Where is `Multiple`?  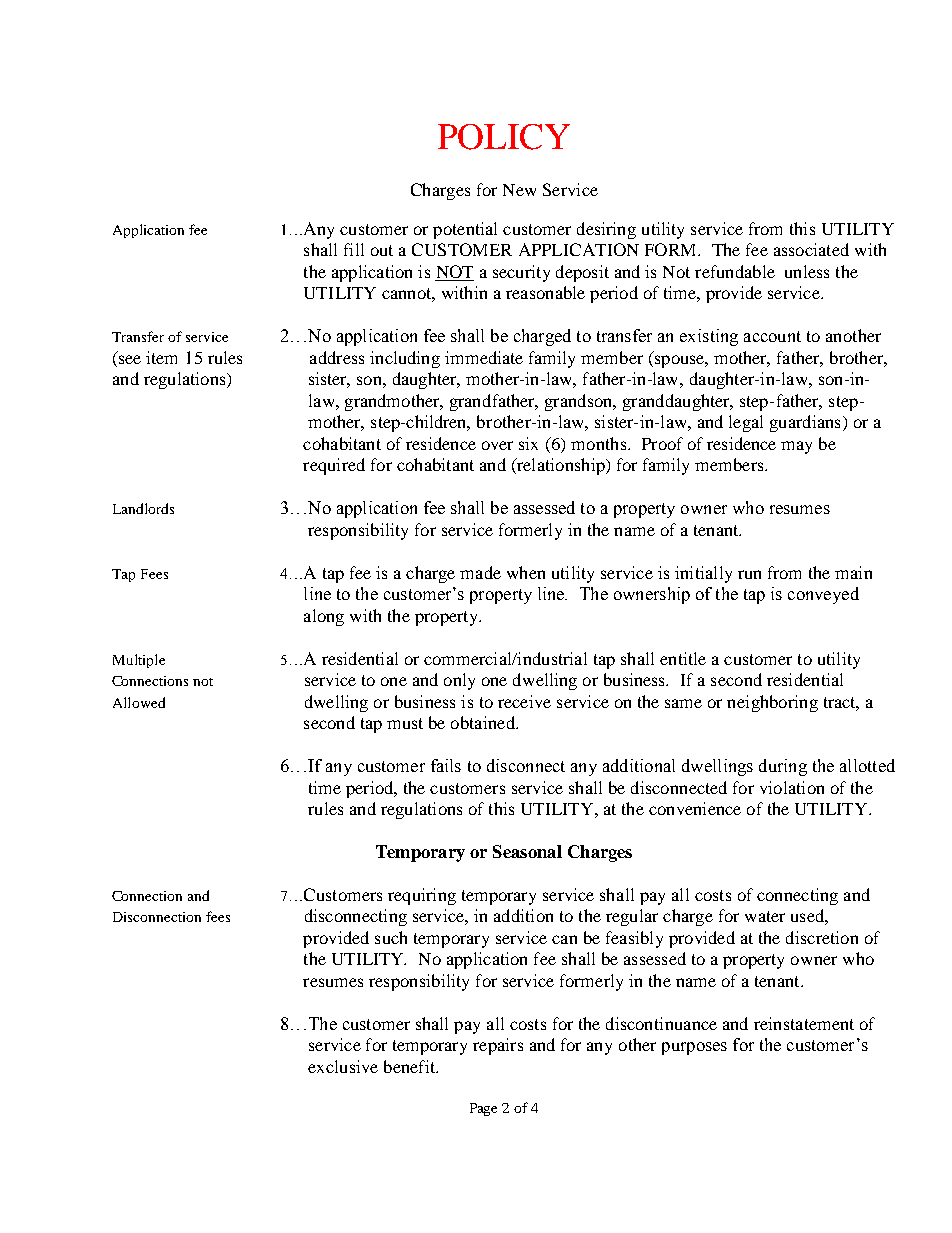 Multiple is located at coordinates (139, 661).
